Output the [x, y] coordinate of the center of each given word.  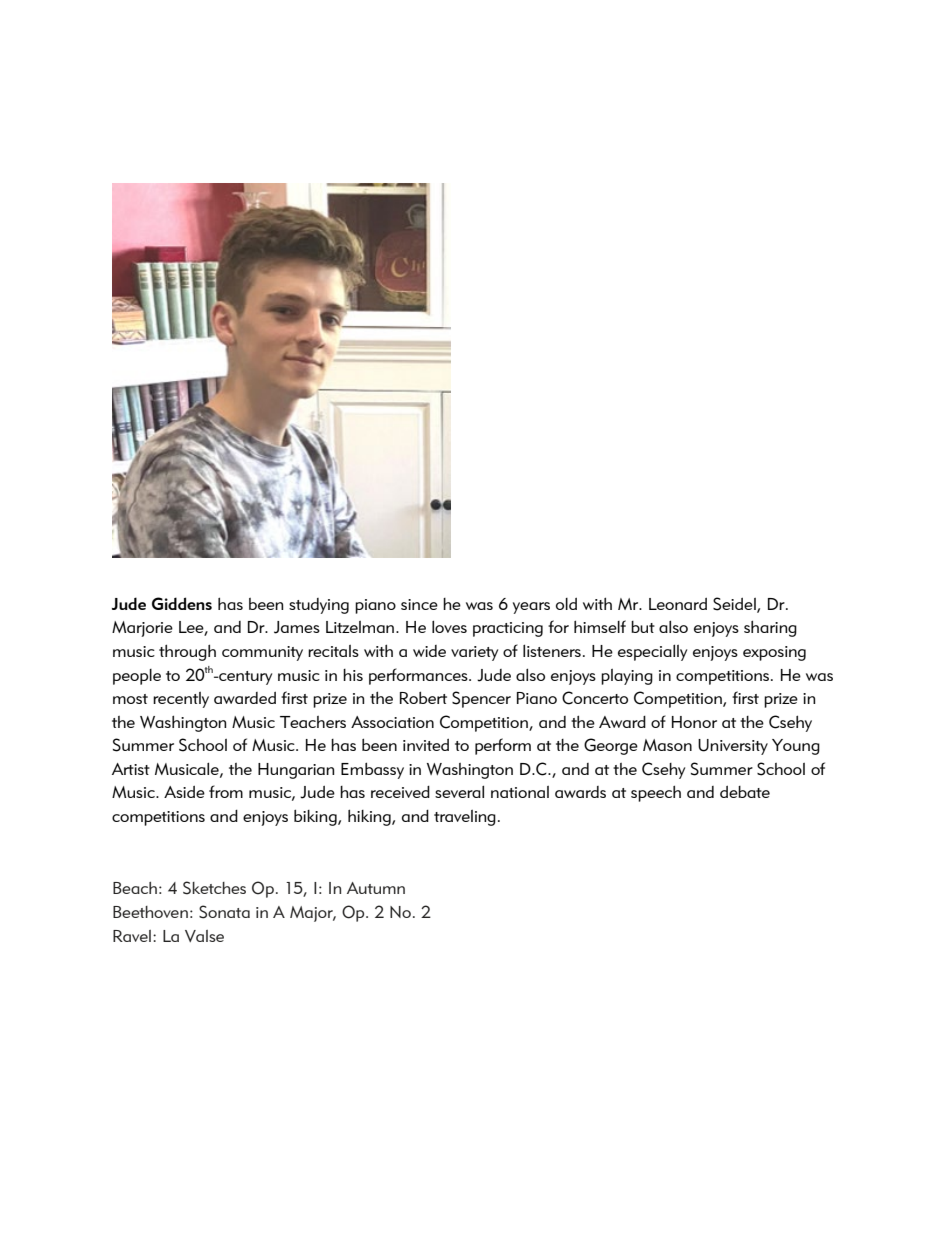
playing [627, 677]
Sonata [224, 912]
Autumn [376, 888]
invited [426, 744]
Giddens [182, 603]
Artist [131, 769]
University [733, 747]
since [419, 604]
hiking [370, 817]
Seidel [735, 604]
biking [316, 817]
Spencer [481, 699]
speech [656, 793]
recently [181, 700]
